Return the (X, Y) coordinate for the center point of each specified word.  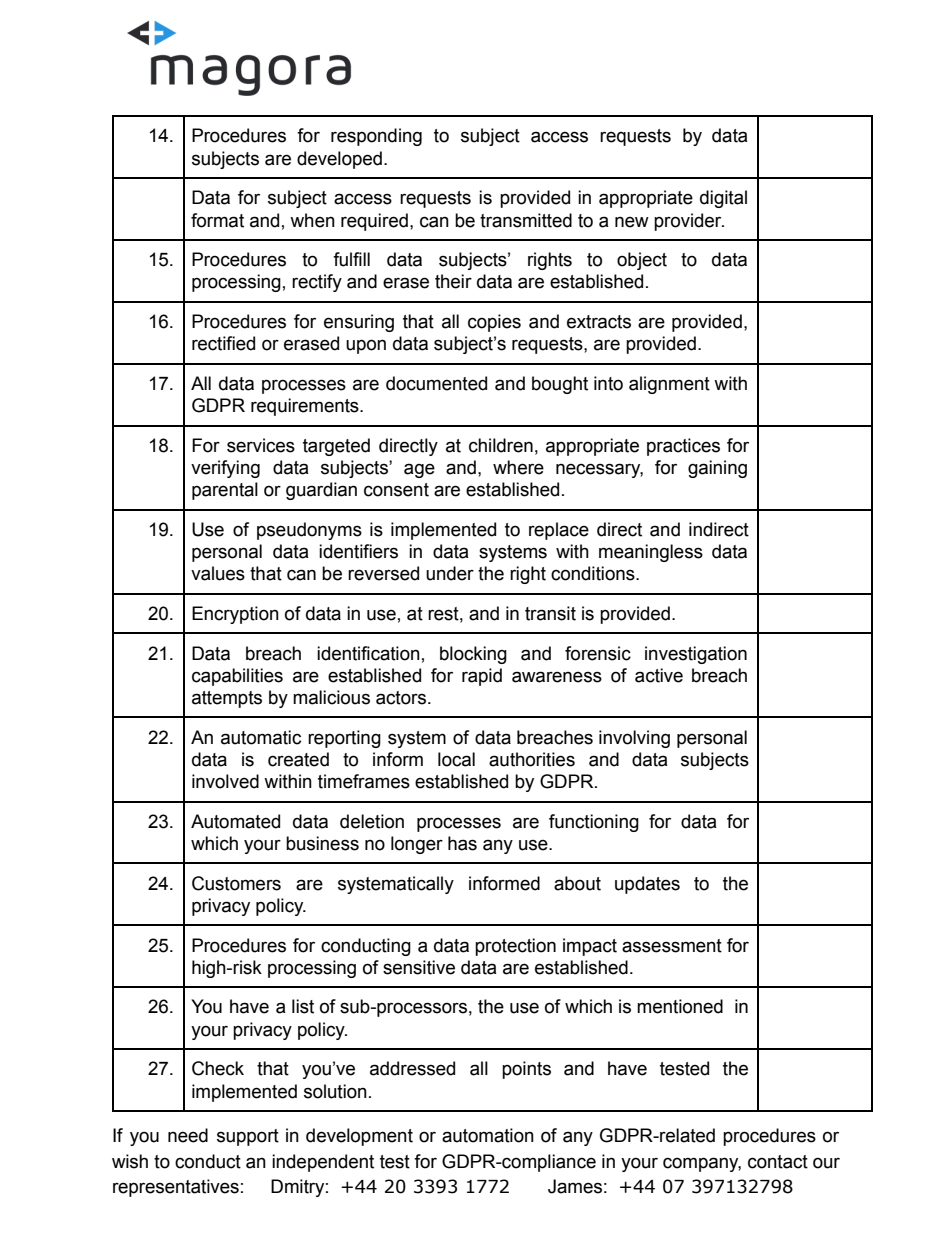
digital (723, 199)
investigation (696, 655)
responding (376, 137)
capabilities (237, 677)
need (188, 1135)
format (217, 220)
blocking (473, 655)
